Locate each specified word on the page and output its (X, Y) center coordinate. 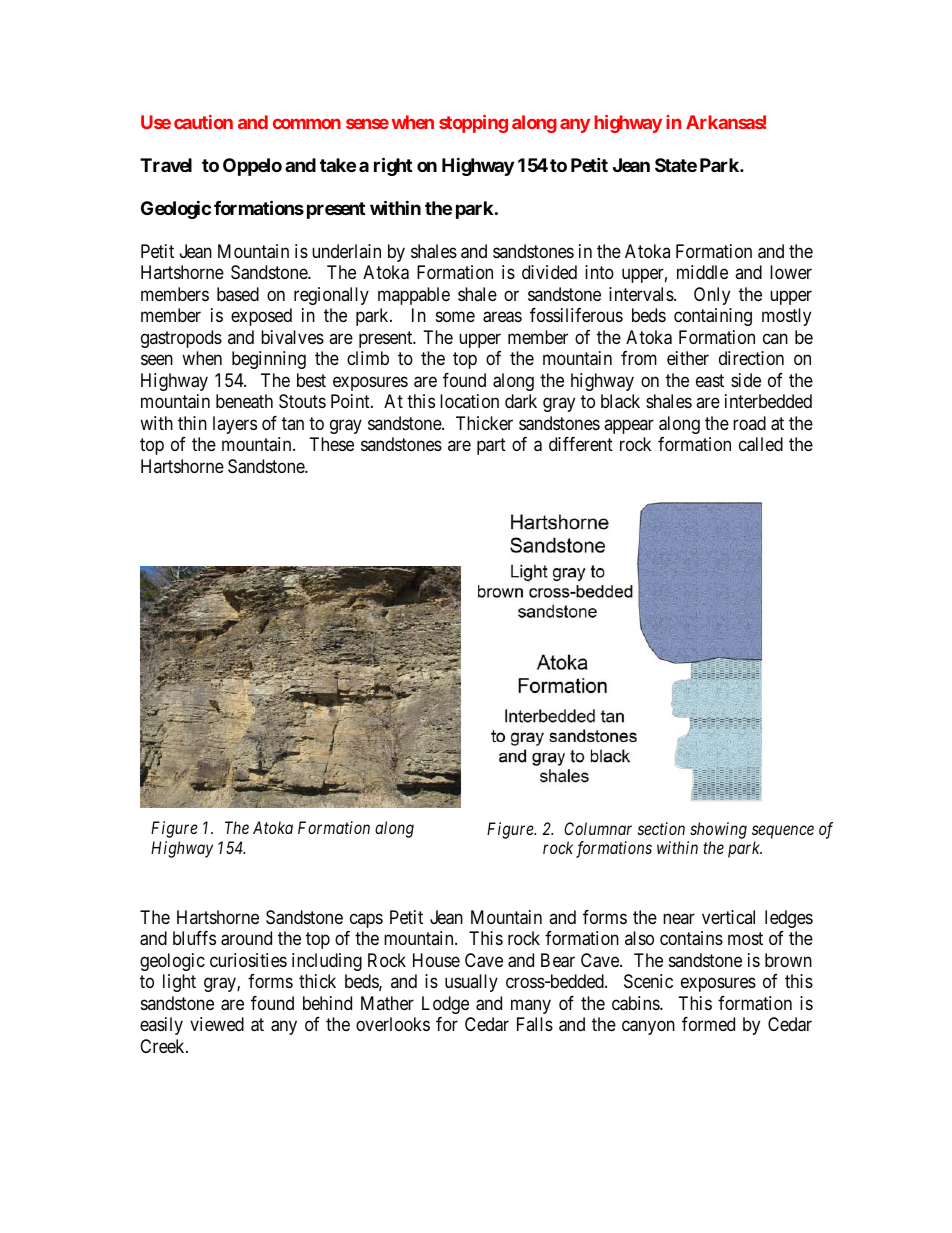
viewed (217, 1024)
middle (702, 272)
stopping (473, 124)
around (246, 938)
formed (708, 1024)
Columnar (598, 828)
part (491, 446)
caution (203, 122)
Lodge (445, 1005)
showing (718, 830)
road (749, 423)
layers (235, 425)
